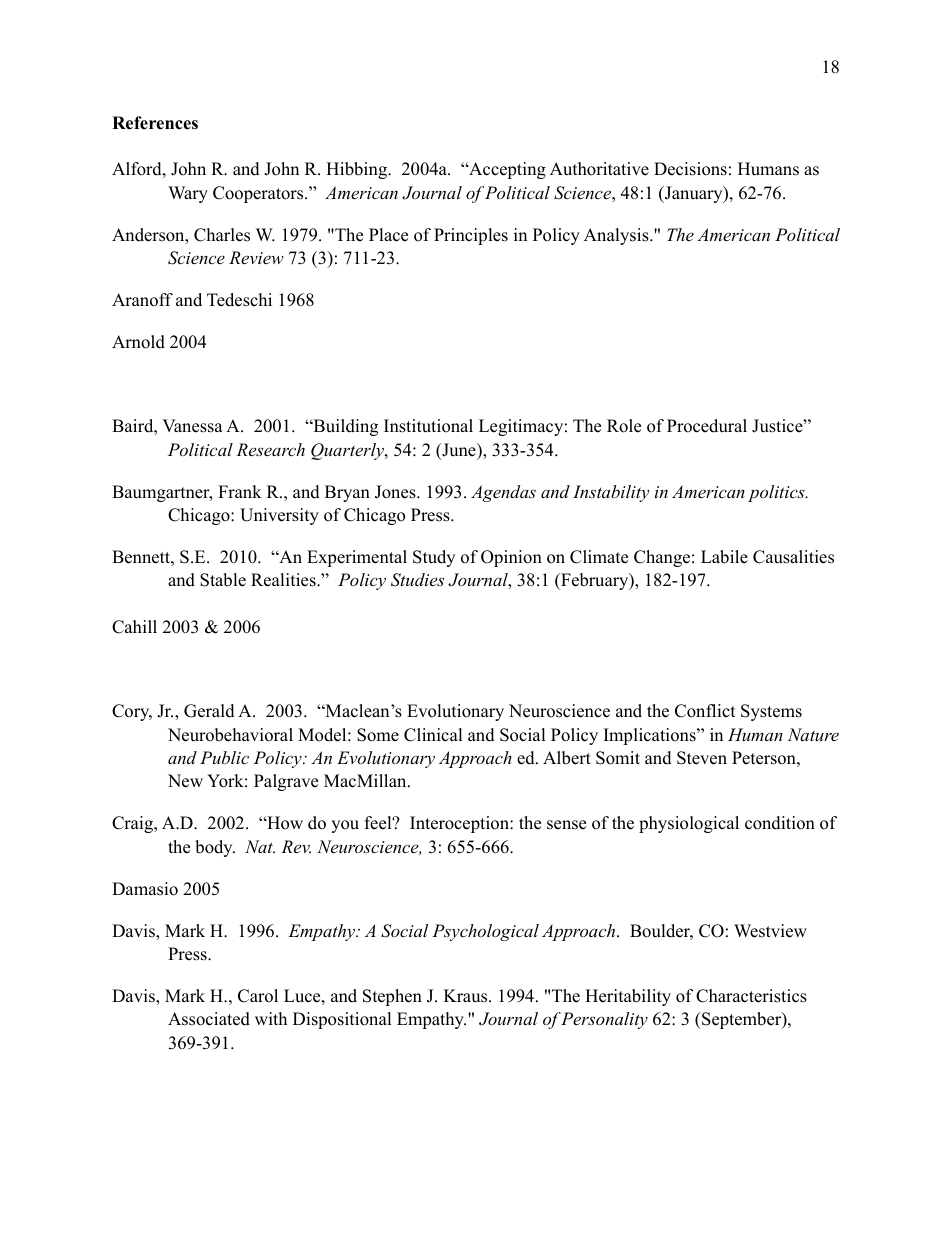 The width and height of the screenshot is (952, 1233). What do you see at coordinates (433, 735) in the screenshot?
I see `Clinical` at bounding box center [433, 735].
